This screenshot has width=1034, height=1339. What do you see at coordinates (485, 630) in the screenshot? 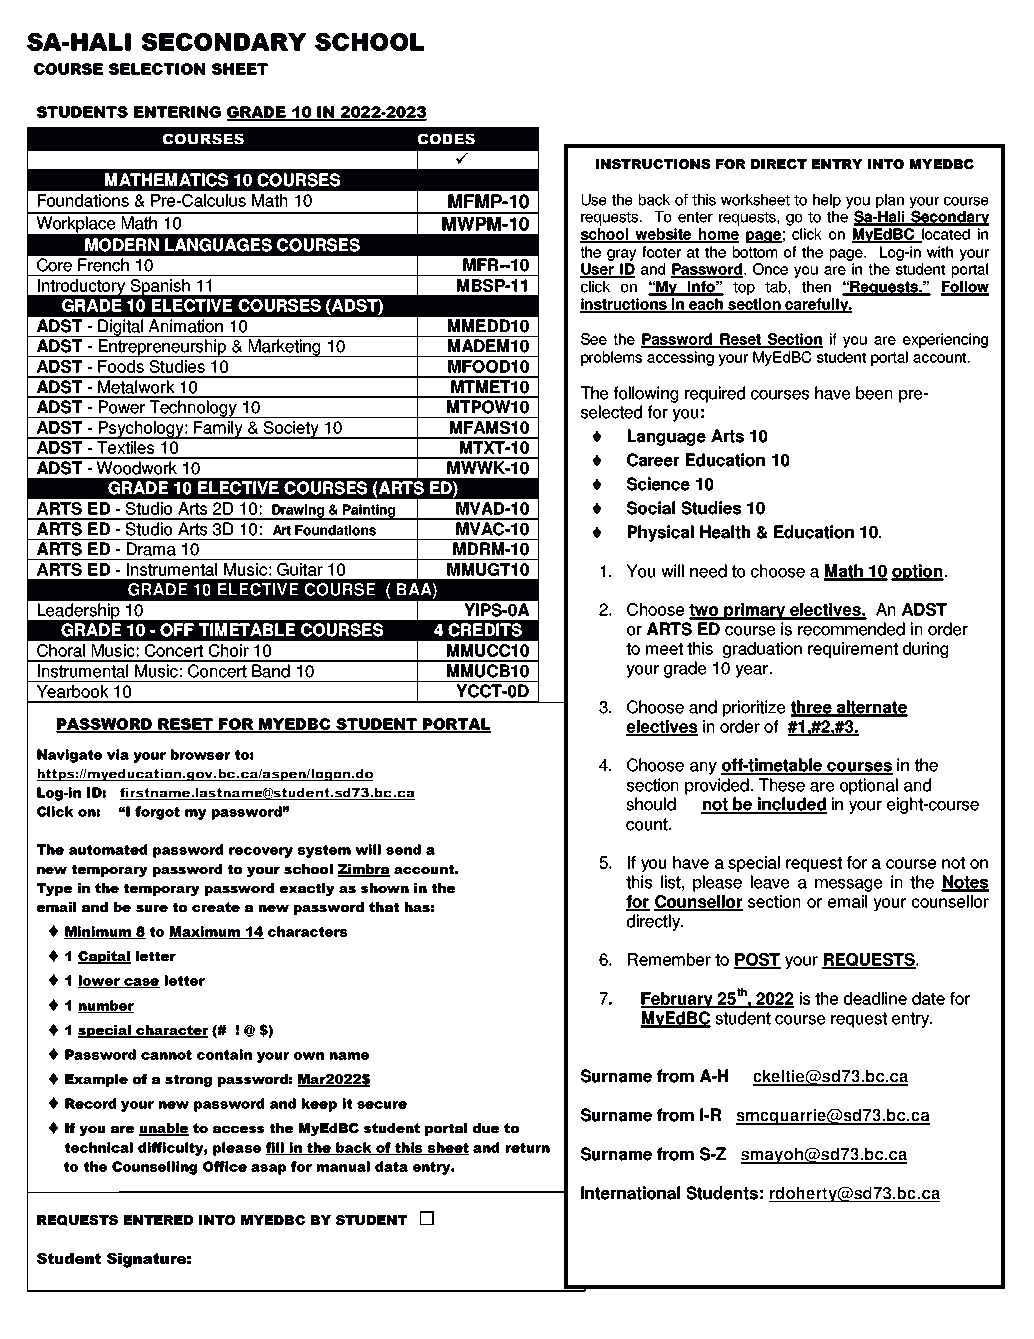
I see `CREDITS` at bounding box center [485, 630].
